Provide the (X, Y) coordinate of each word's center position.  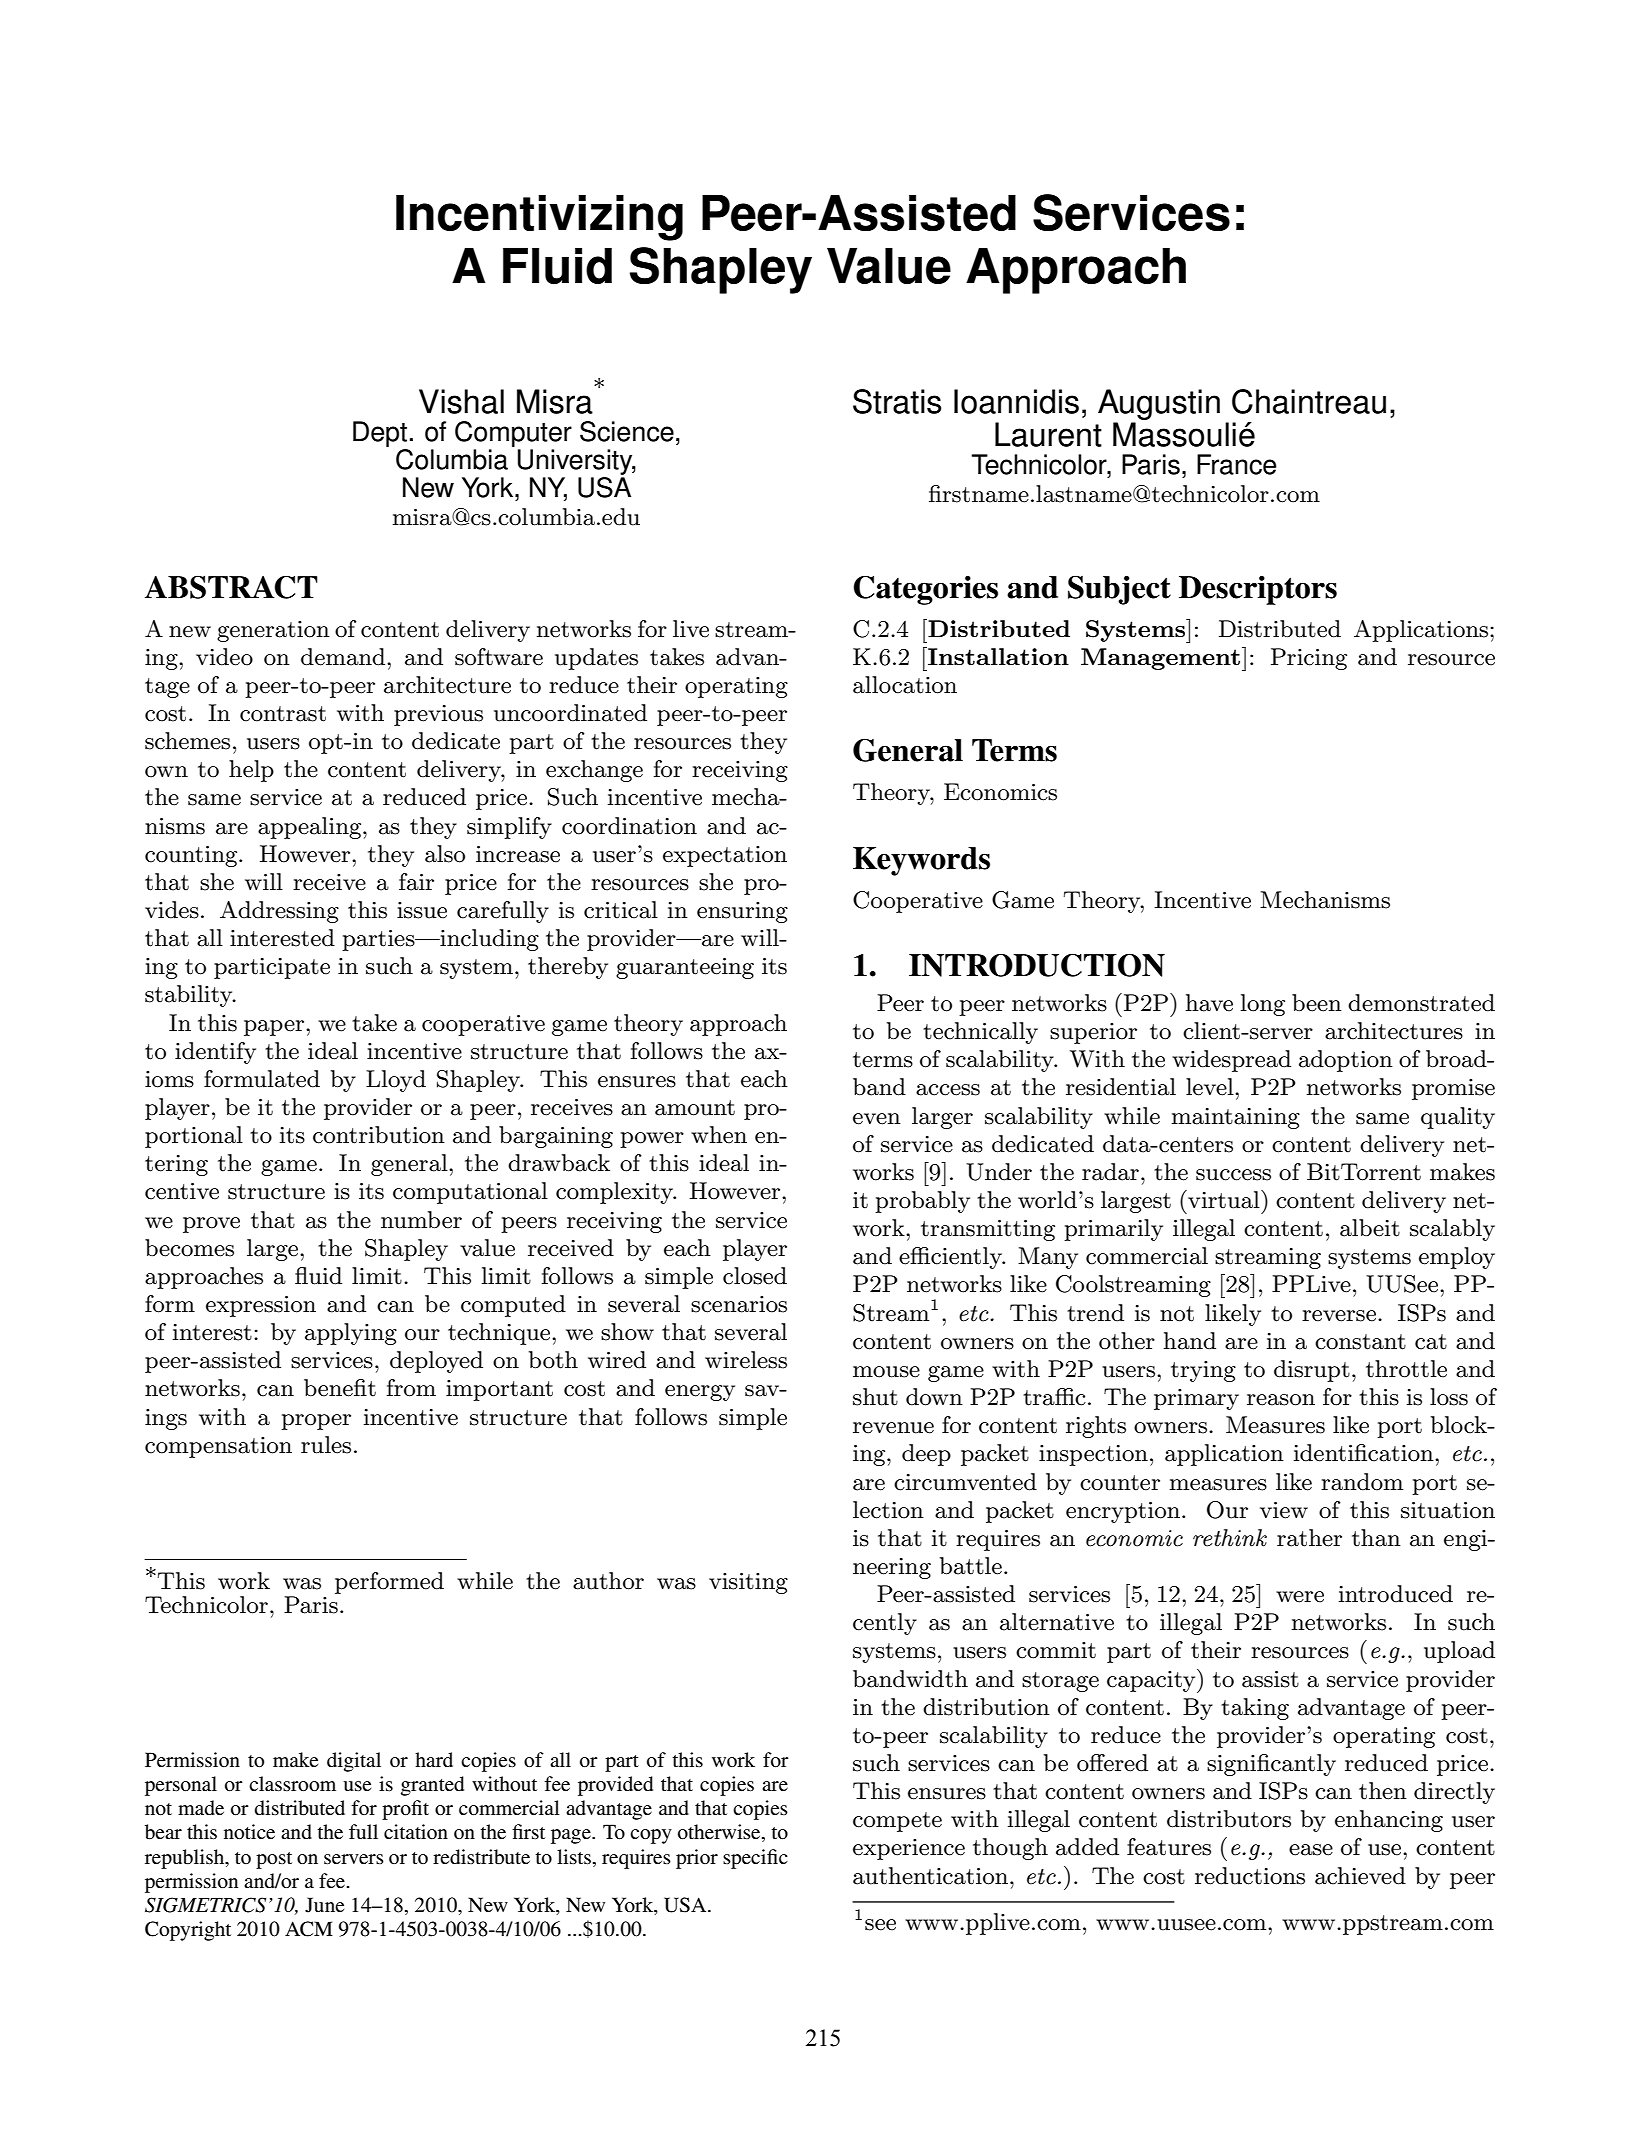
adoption (1346, 1061)
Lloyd (396, 1081)
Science (627, 431)
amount (695, 1108)
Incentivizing (539, 217)
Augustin (1159, 404)
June (324, 1905)
